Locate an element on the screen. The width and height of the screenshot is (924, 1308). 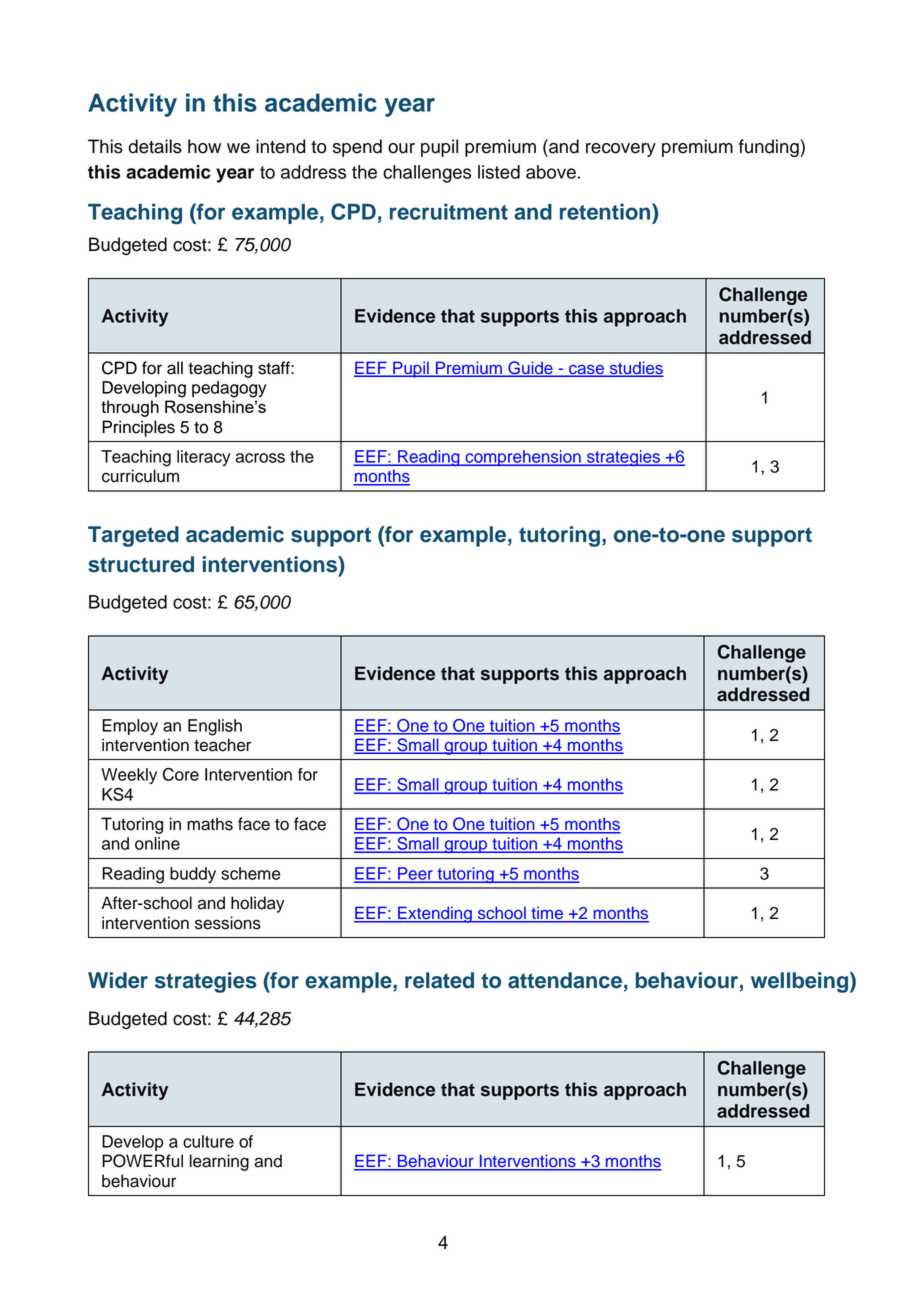
comprehension is located at coordinates (523, 458).
